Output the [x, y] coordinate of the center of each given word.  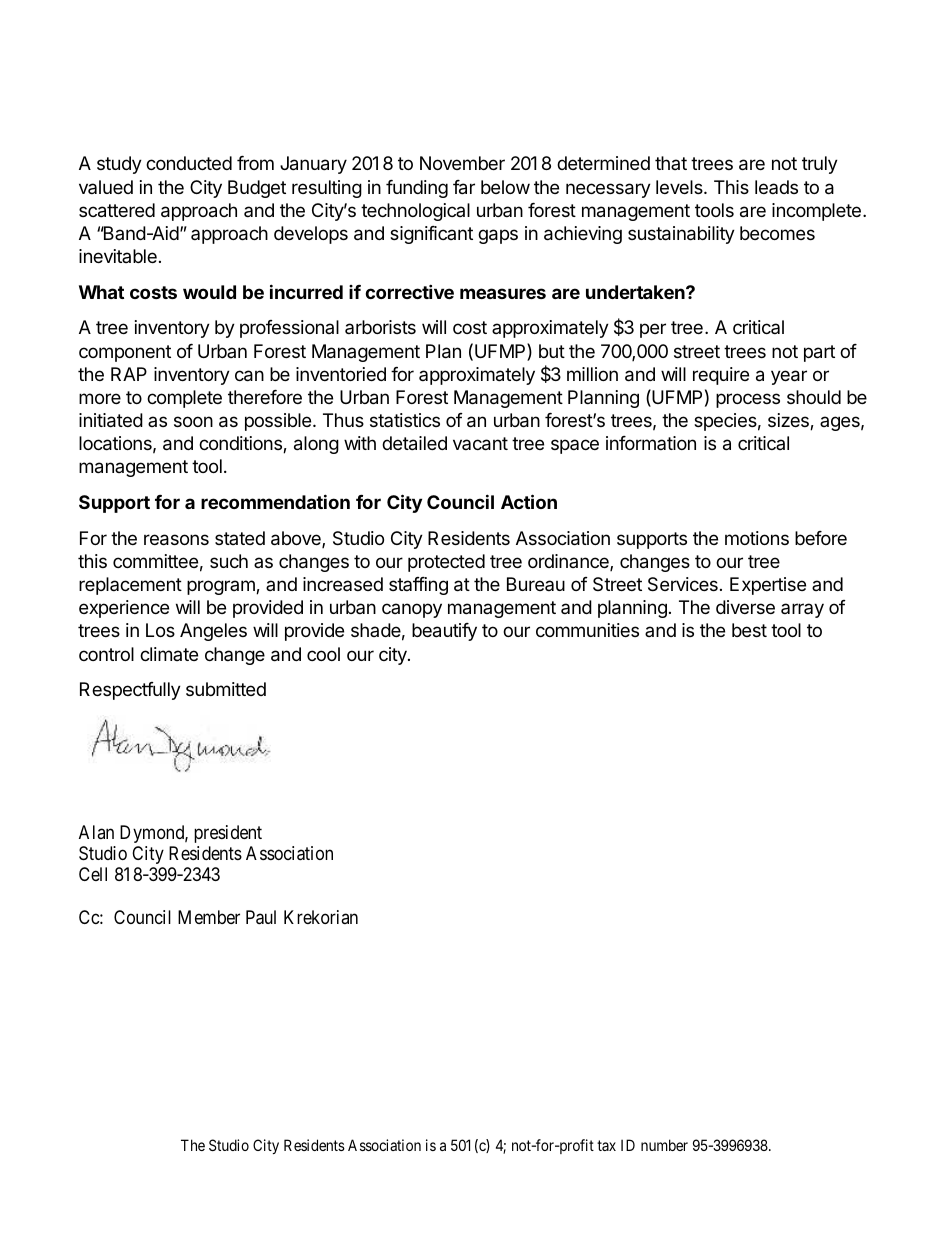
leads [776, 187]
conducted [189, 163]
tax [606, 1145]
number [664, 1145]
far [464, 187]
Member [209, 917]
